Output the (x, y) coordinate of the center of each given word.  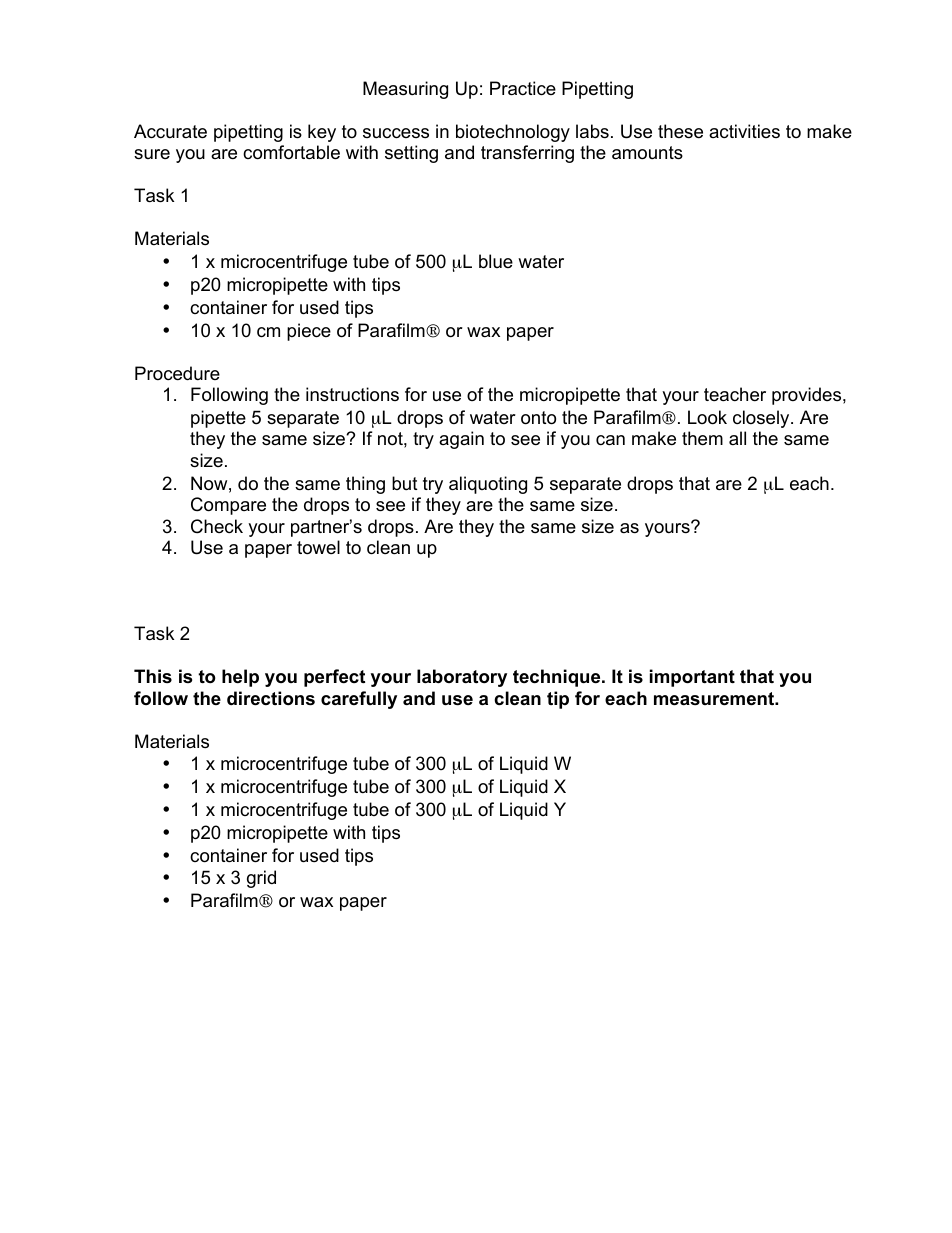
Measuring (405, 90)
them (702, 438)
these (680, 131)
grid (261, 879)
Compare (228, 506)
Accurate (170, 131)
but (405, 483)
